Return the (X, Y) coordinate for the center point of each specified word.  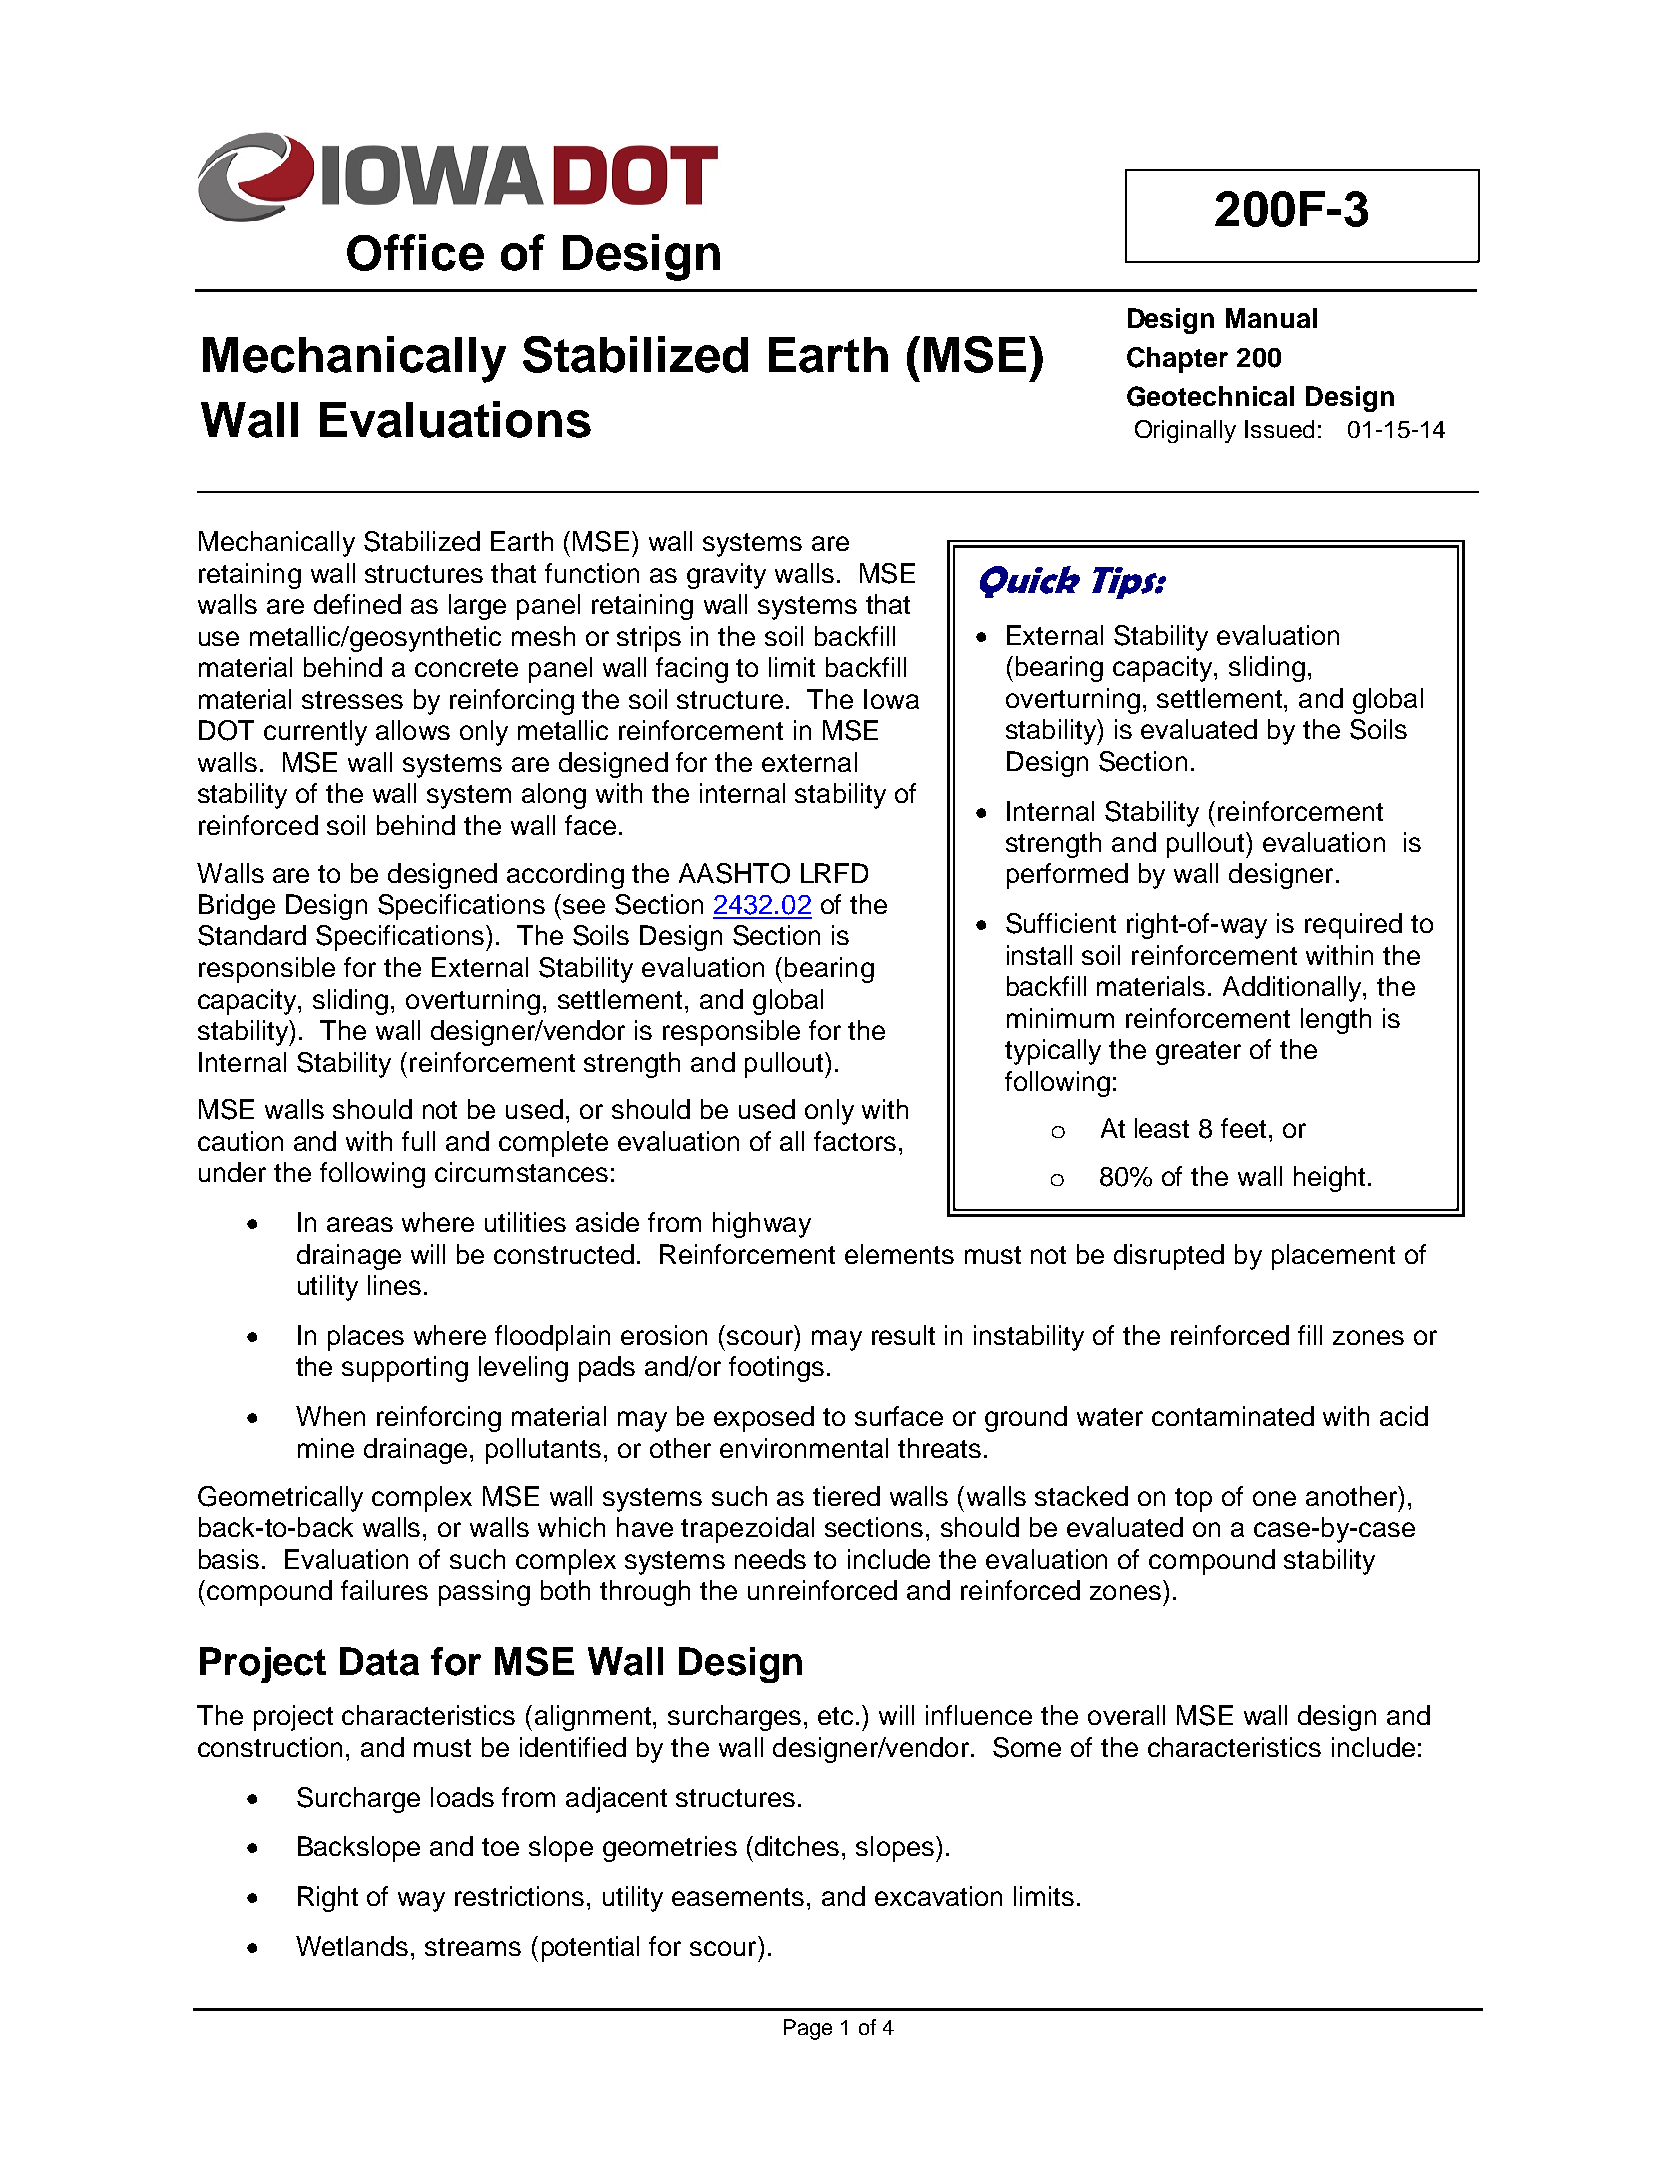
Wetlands (352, 1946)
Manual (1271, 318)
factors (855, 1141)
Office (415, 252)
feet (1243, 1128)
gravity (726, 576)
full (418, 1141)
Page (808, 2029)
